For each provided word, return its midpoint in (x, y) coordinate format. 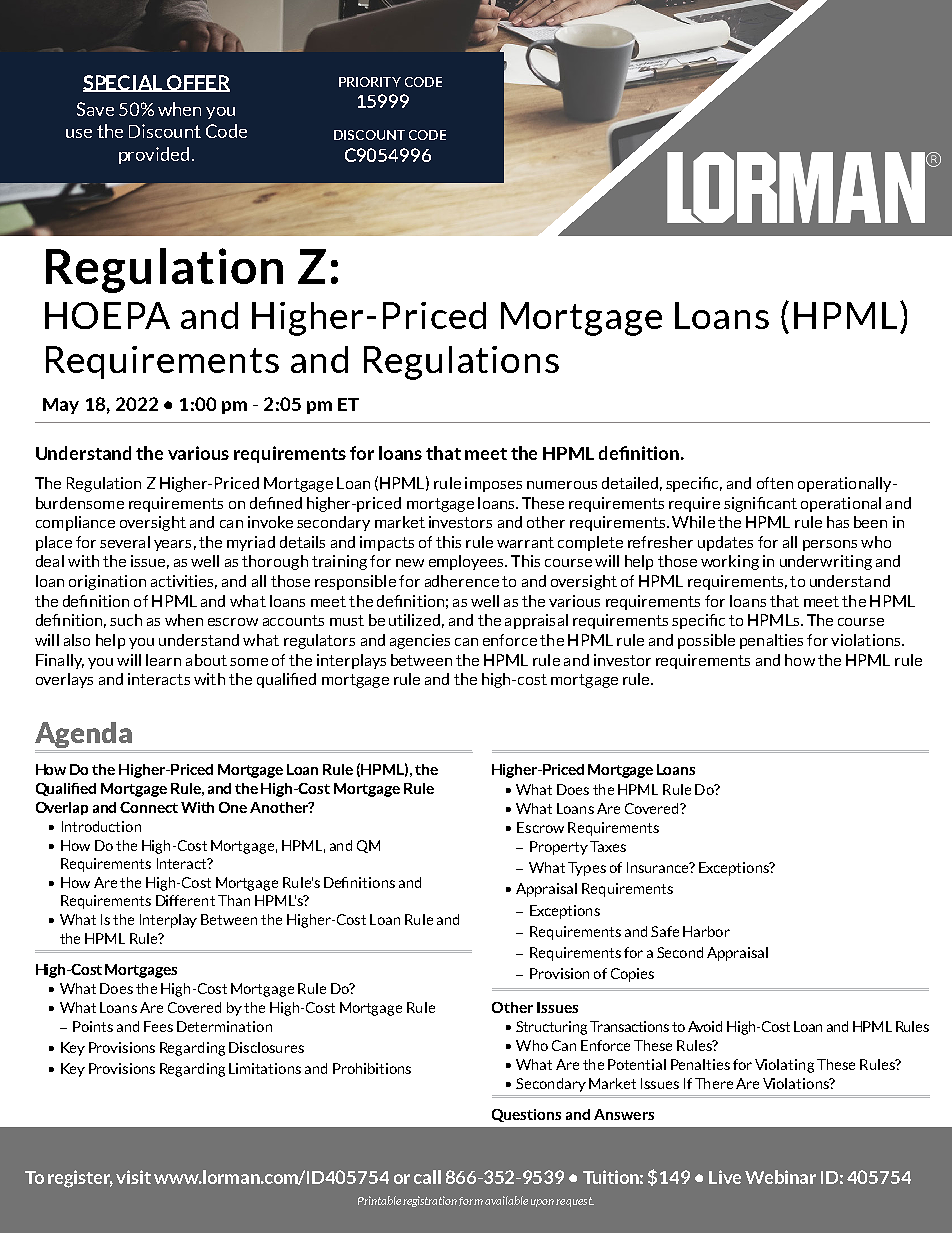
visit (133, 1177)
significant (760, 504)
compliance (75, 523)
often (775, 483)
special (124, 83)
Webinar (780, 1177)
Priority (370, 82)
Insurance (659, 867)
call (427, 1177)
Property (559, 848)
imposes (493, 484)
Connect (149, 807)
